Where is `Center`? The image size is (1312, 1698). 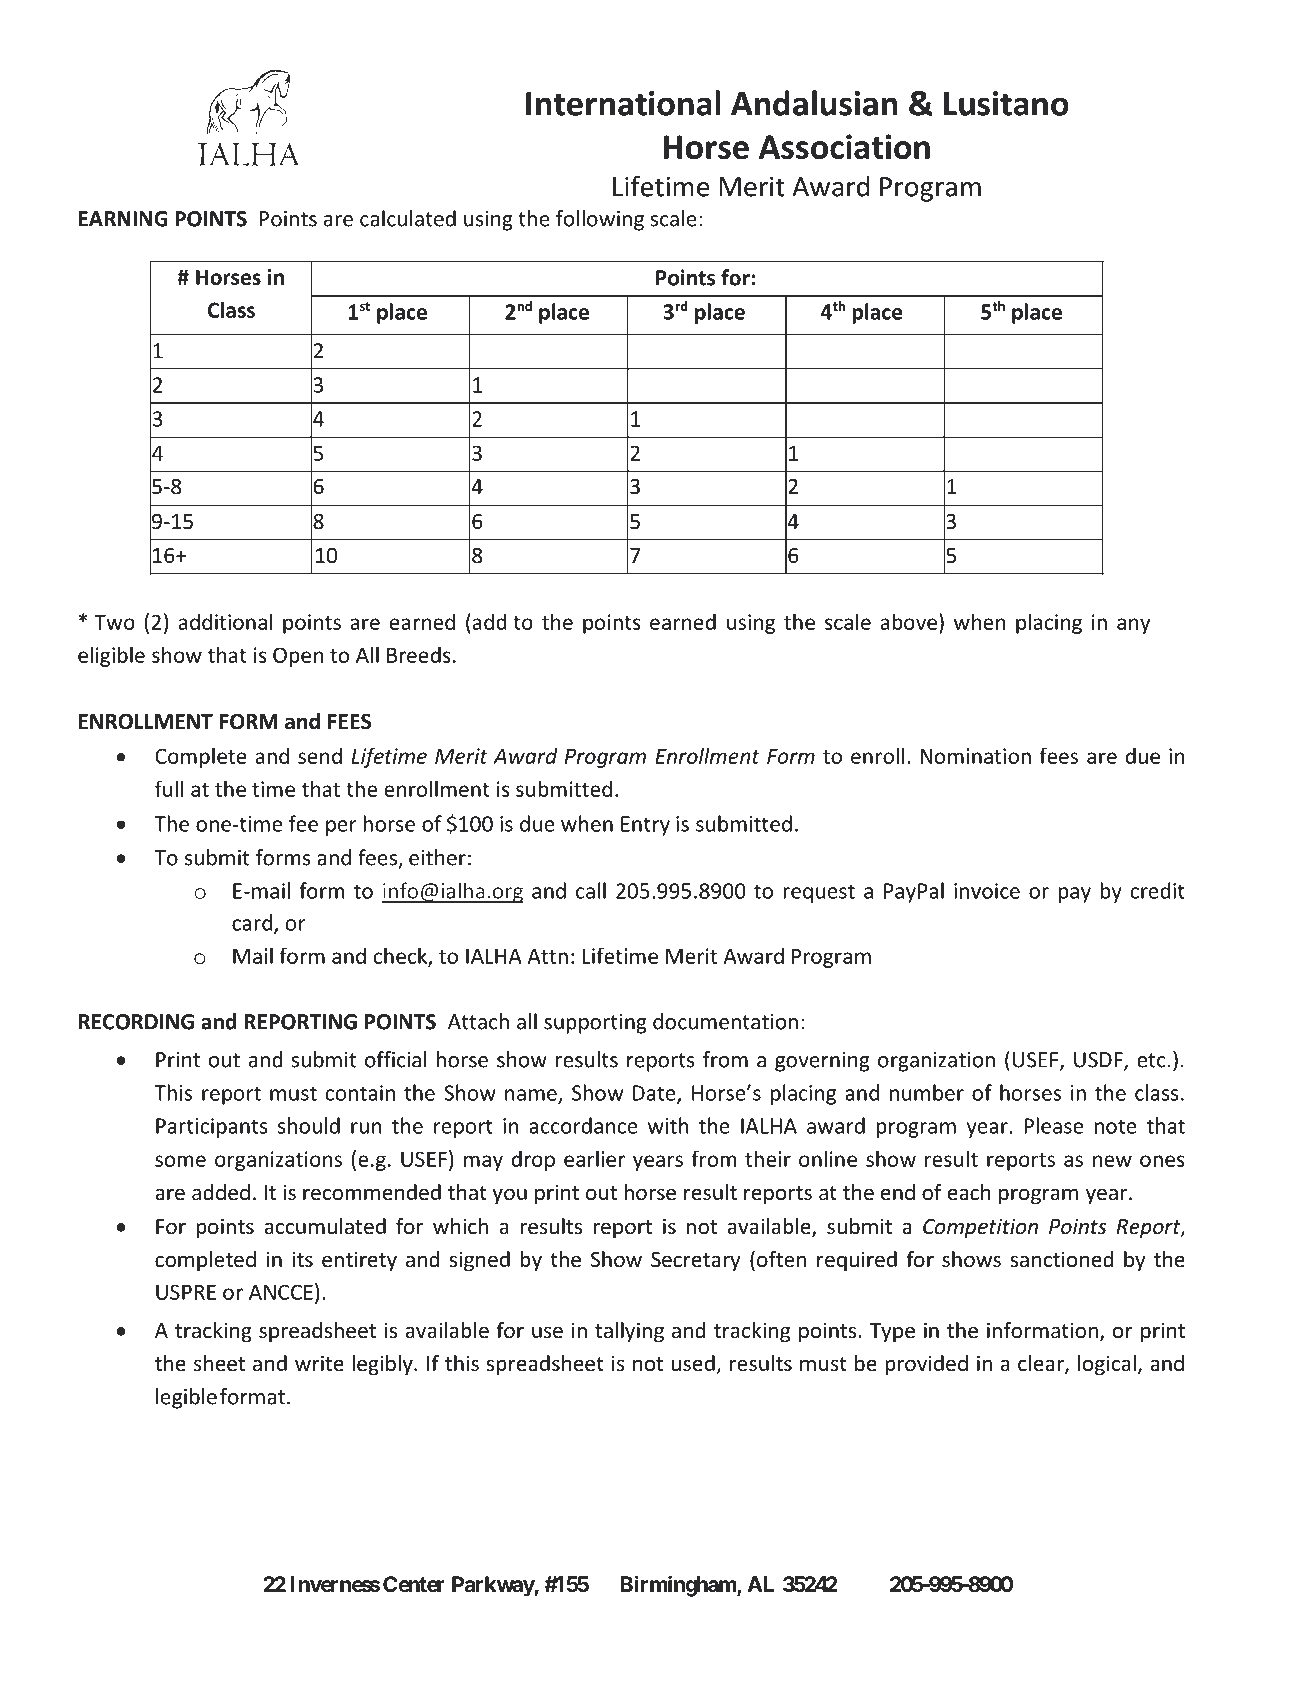 Center is located at coordinates (414, 1584).
